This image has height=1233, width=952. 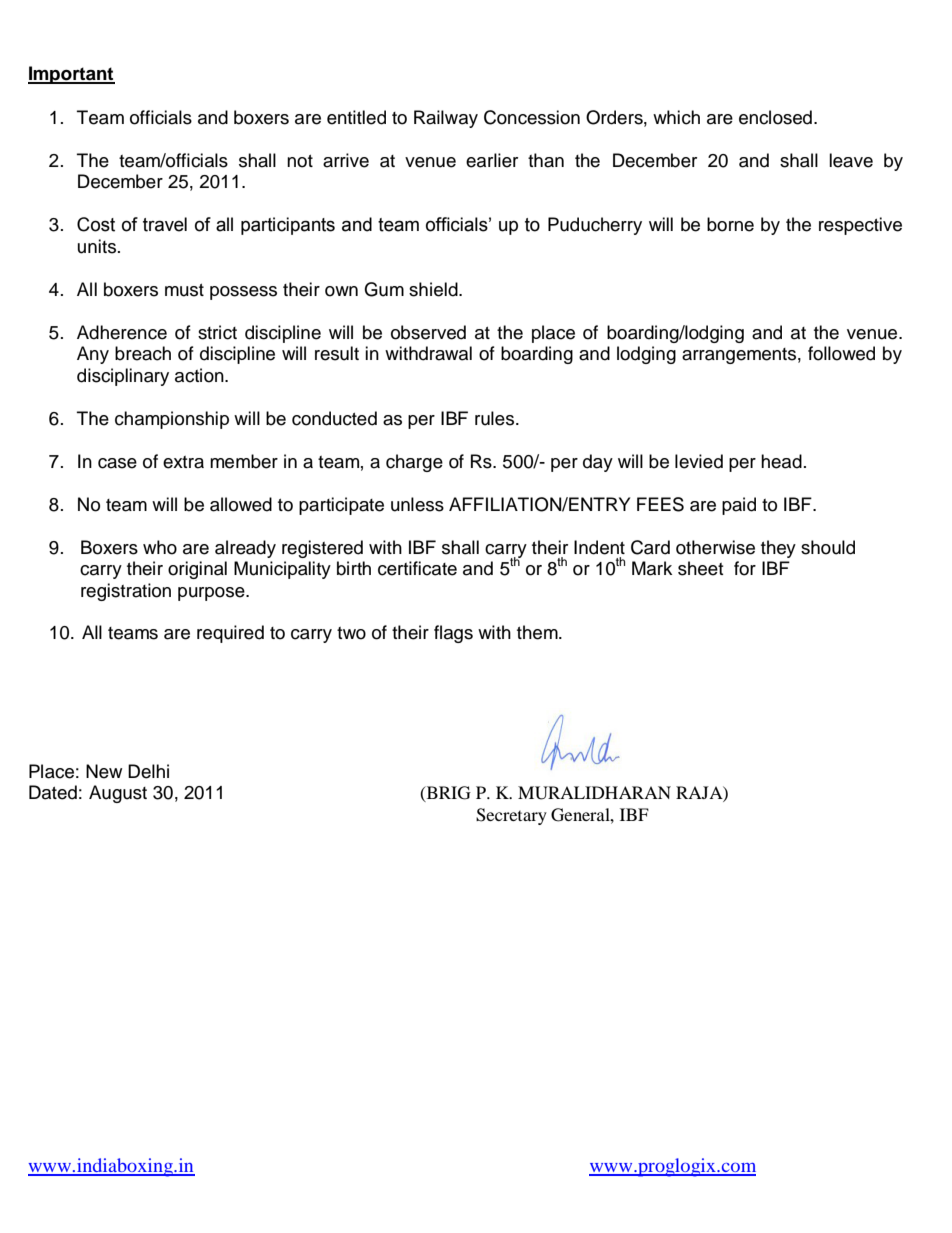 What do you see at coordinates (446, 119) in the image?
I see `Railway` at bounding box center [446, 119].
